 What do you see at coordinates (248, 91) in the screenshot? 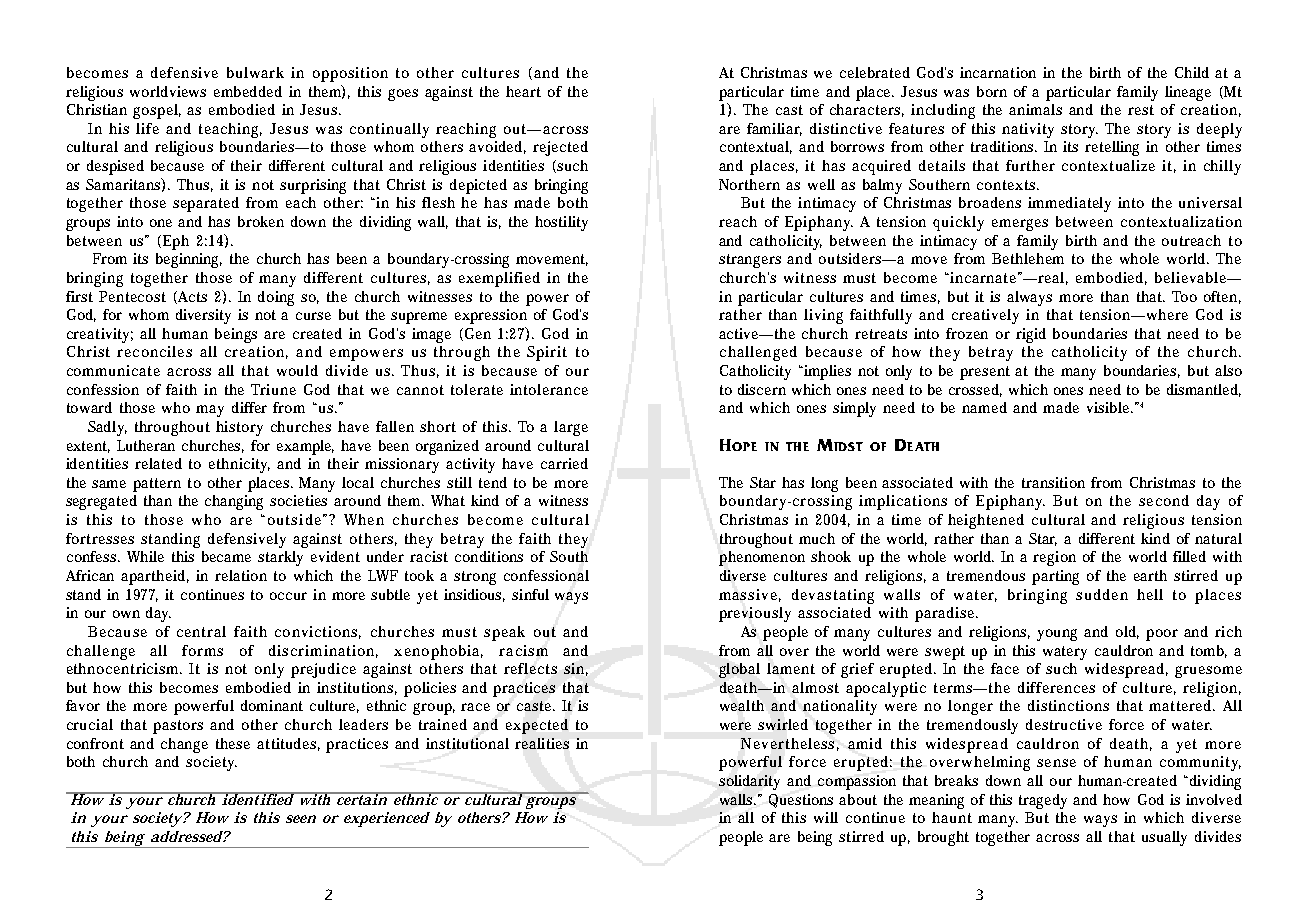
I see `embedded` at bounding box center [248, 91].
